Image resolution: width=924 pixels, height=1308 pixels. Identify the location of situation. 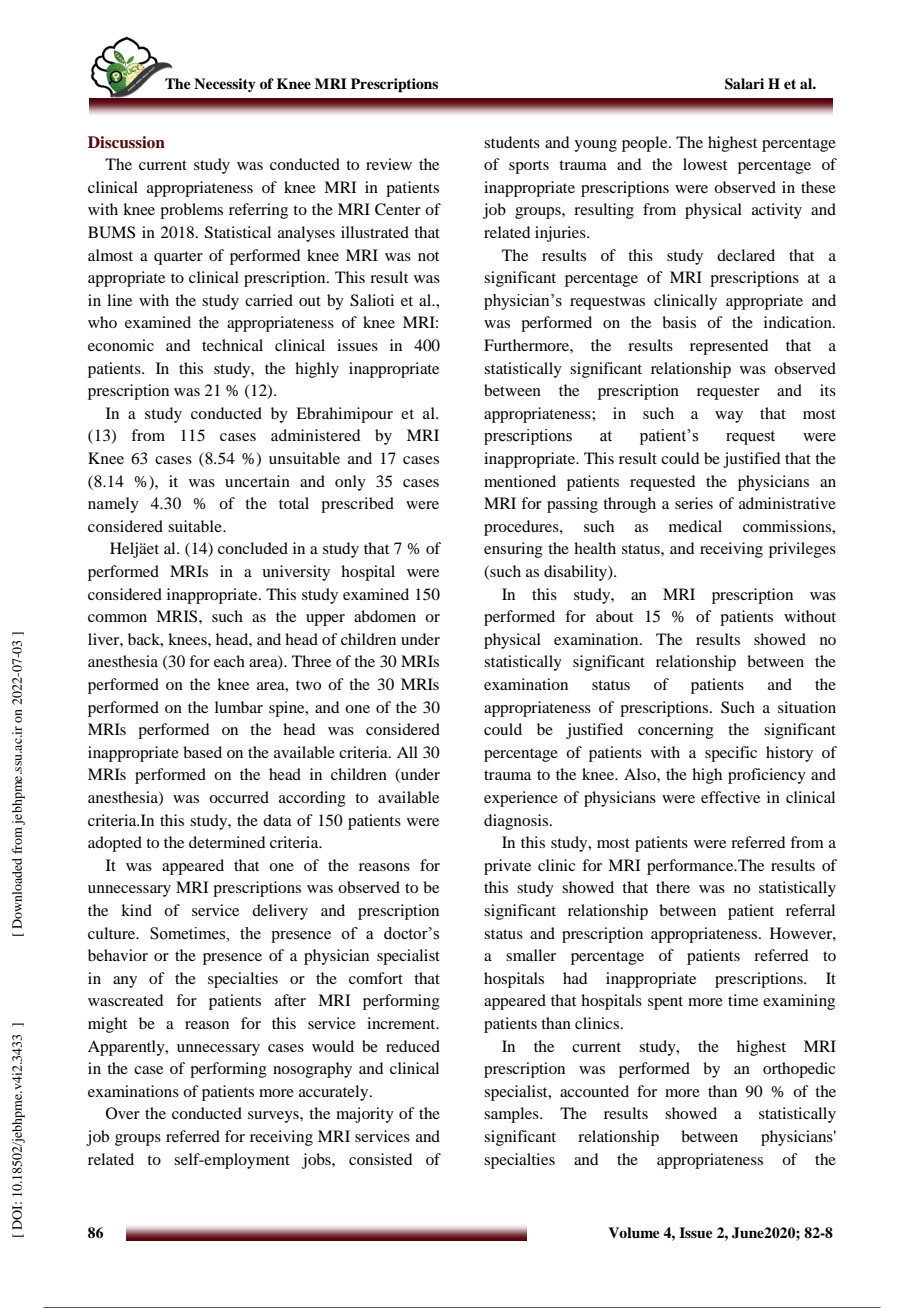
(807, 707).
